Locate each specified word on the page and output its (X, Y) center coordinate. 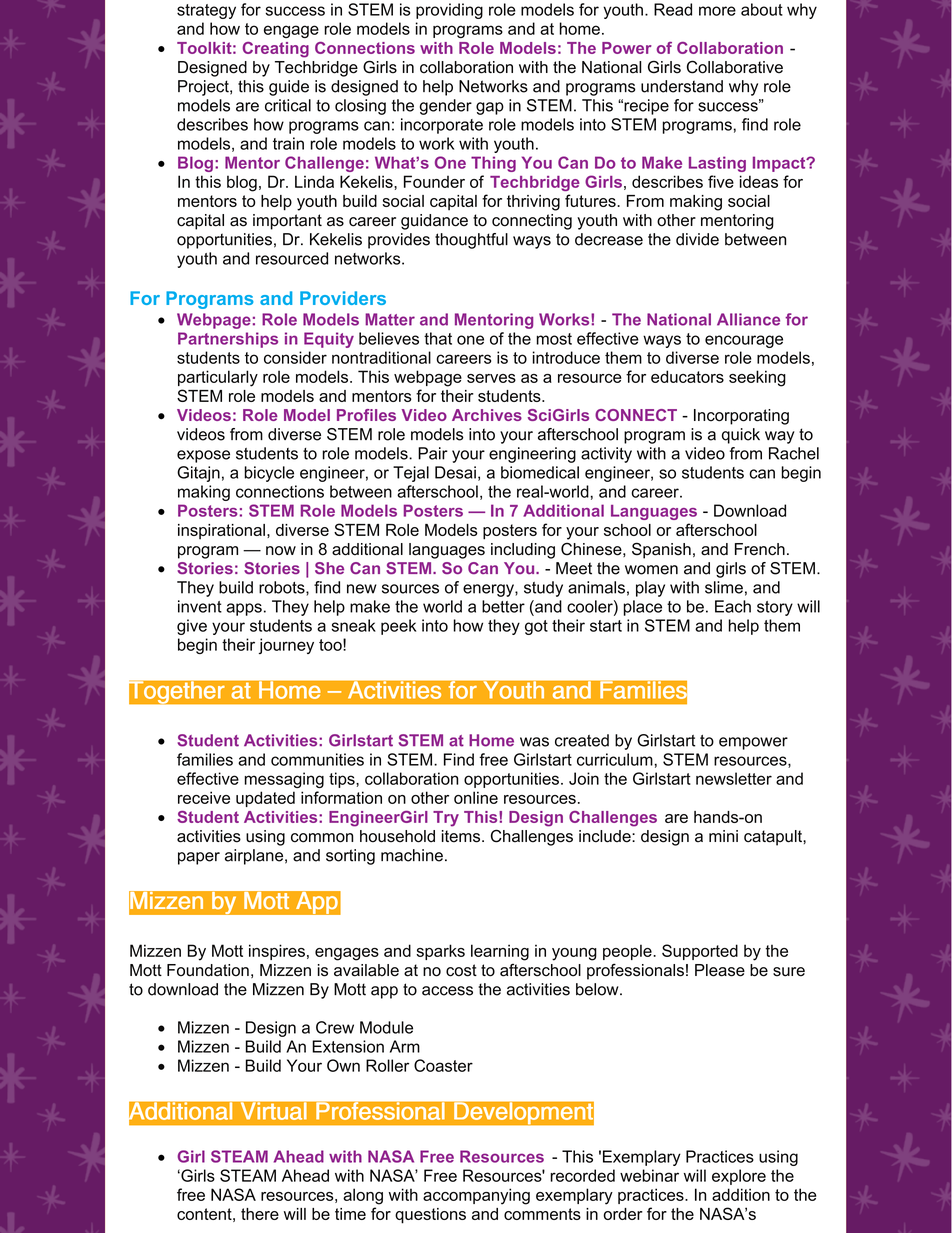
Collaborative (735, 67)
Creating (276, 50)
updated (265, 799)
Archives (487, 415)
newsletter (734, 778)
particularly (218, 378)
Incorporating (741, 417)
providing (449, 11)
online (476, 797)
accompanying (476, 1196)
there (260, 1214)
